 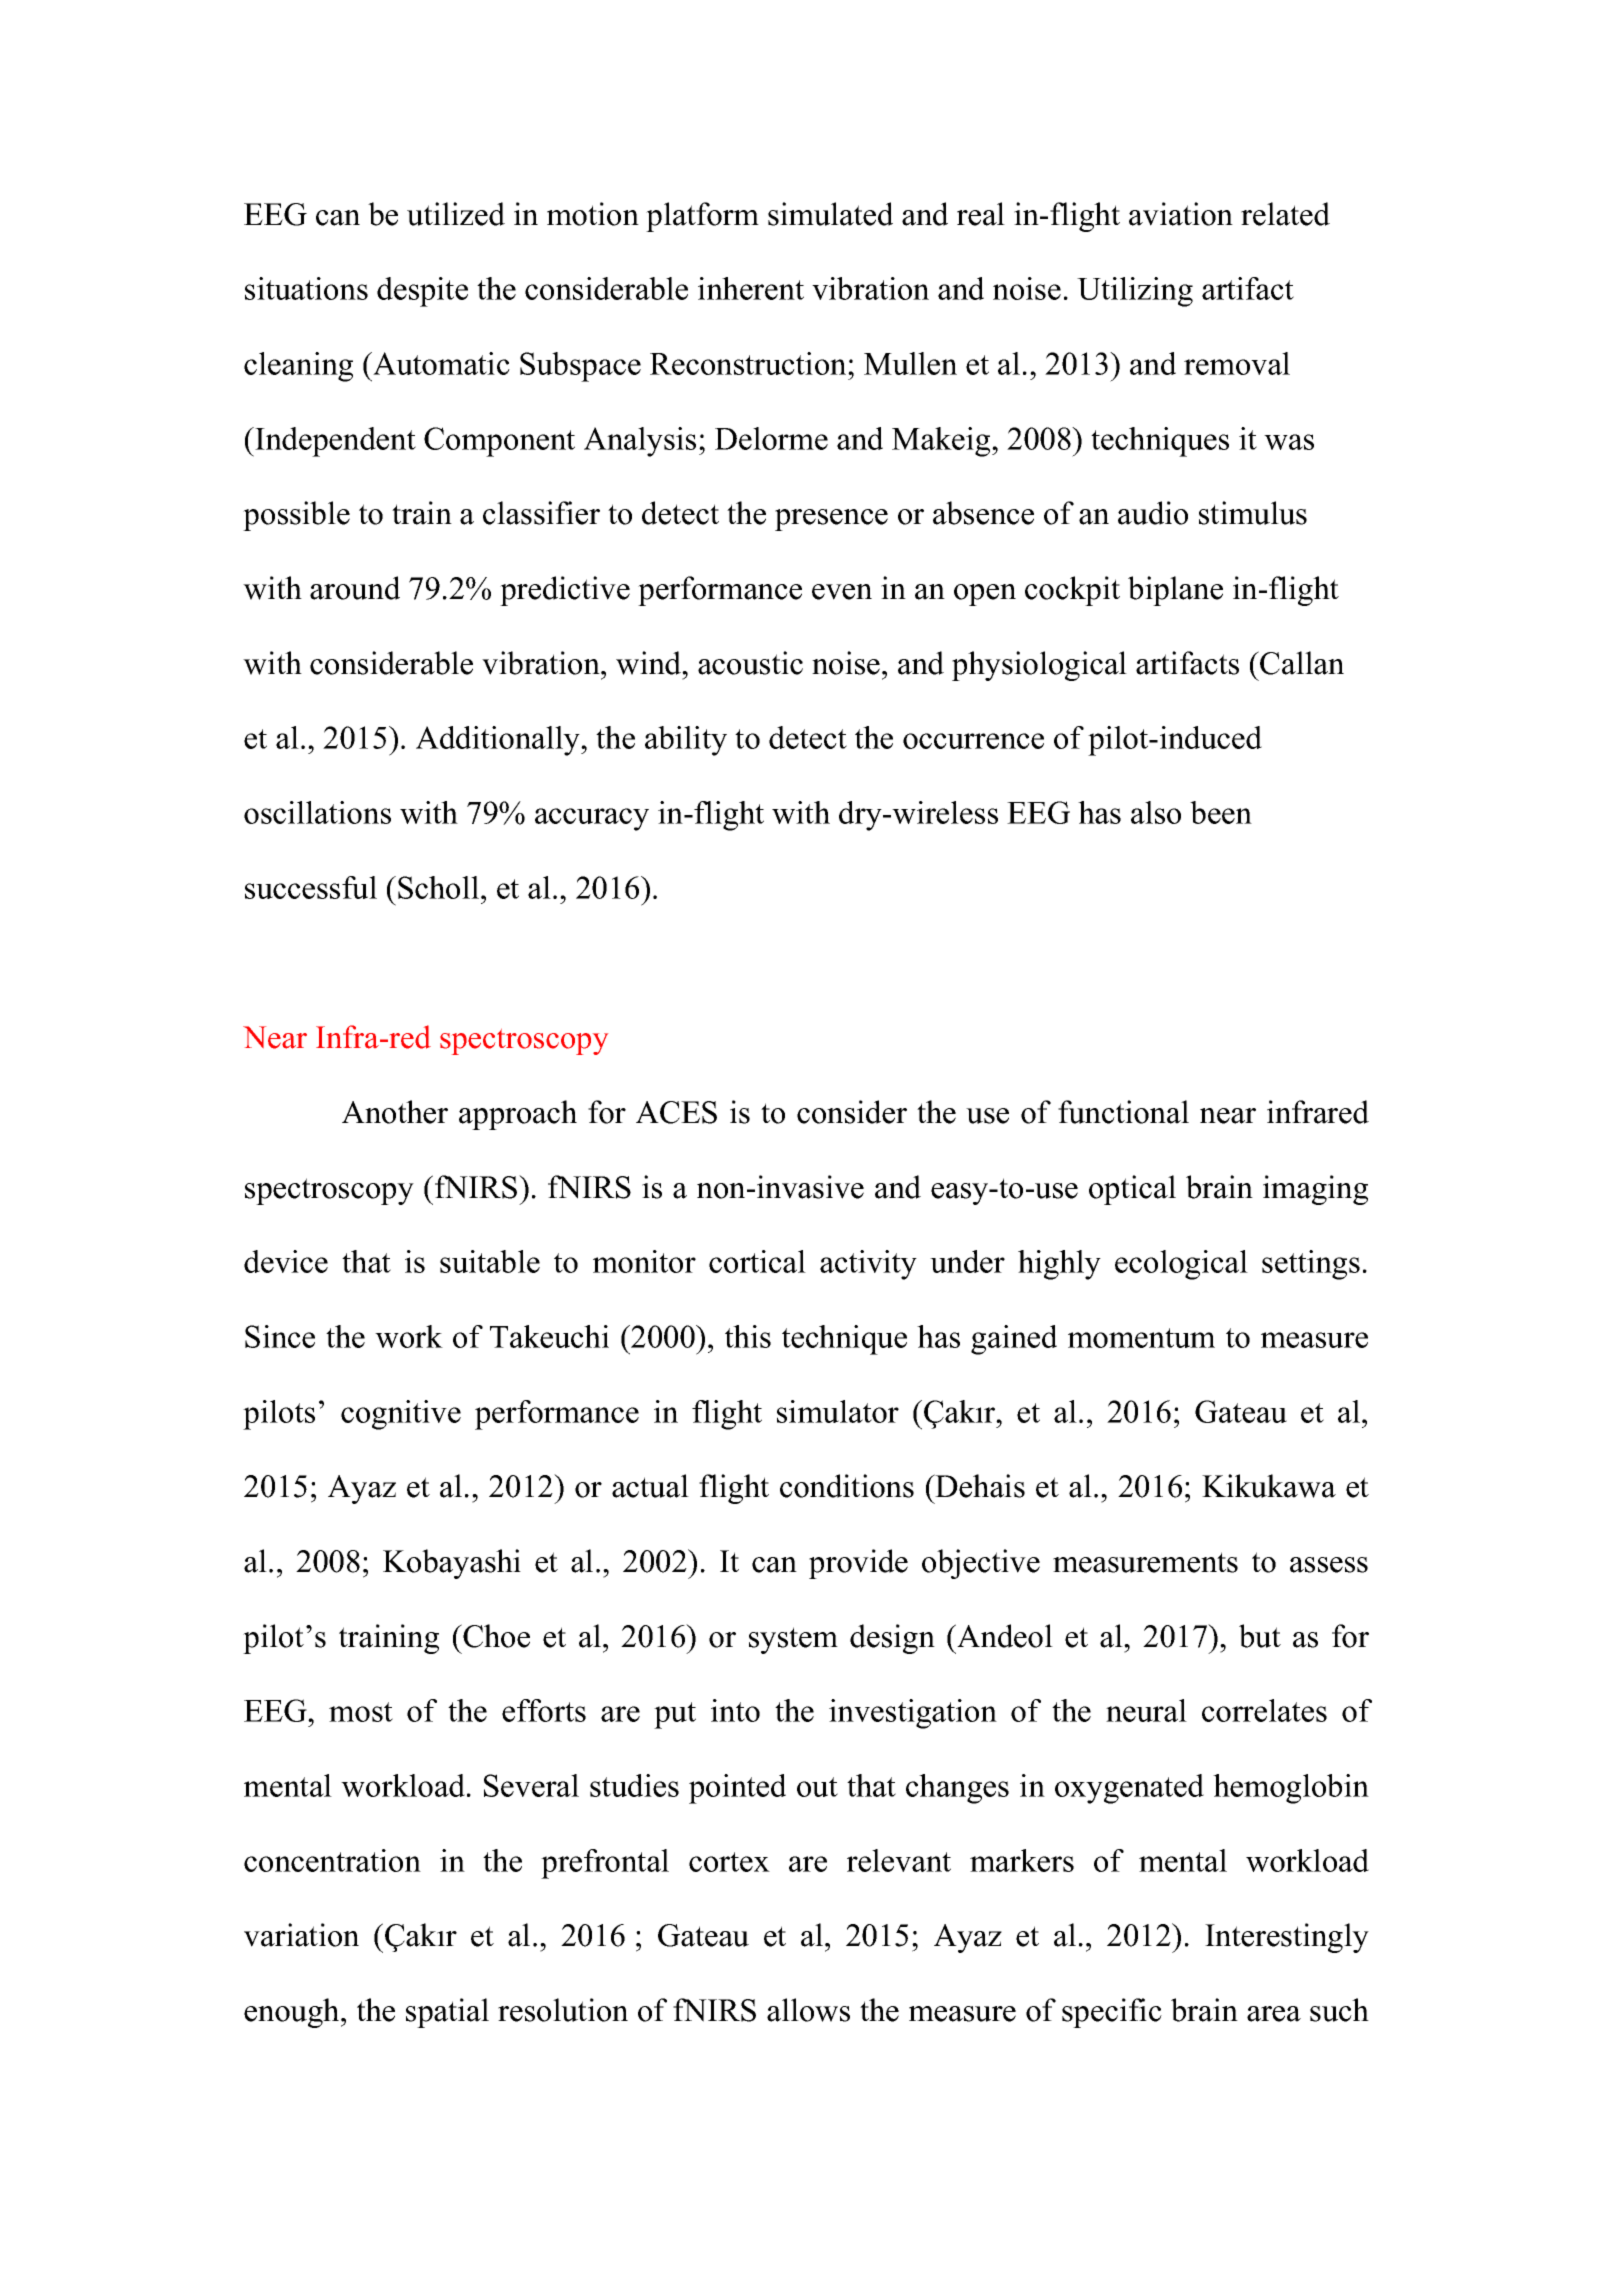 I want to click on aviation, so click(x=1181, y=214).
